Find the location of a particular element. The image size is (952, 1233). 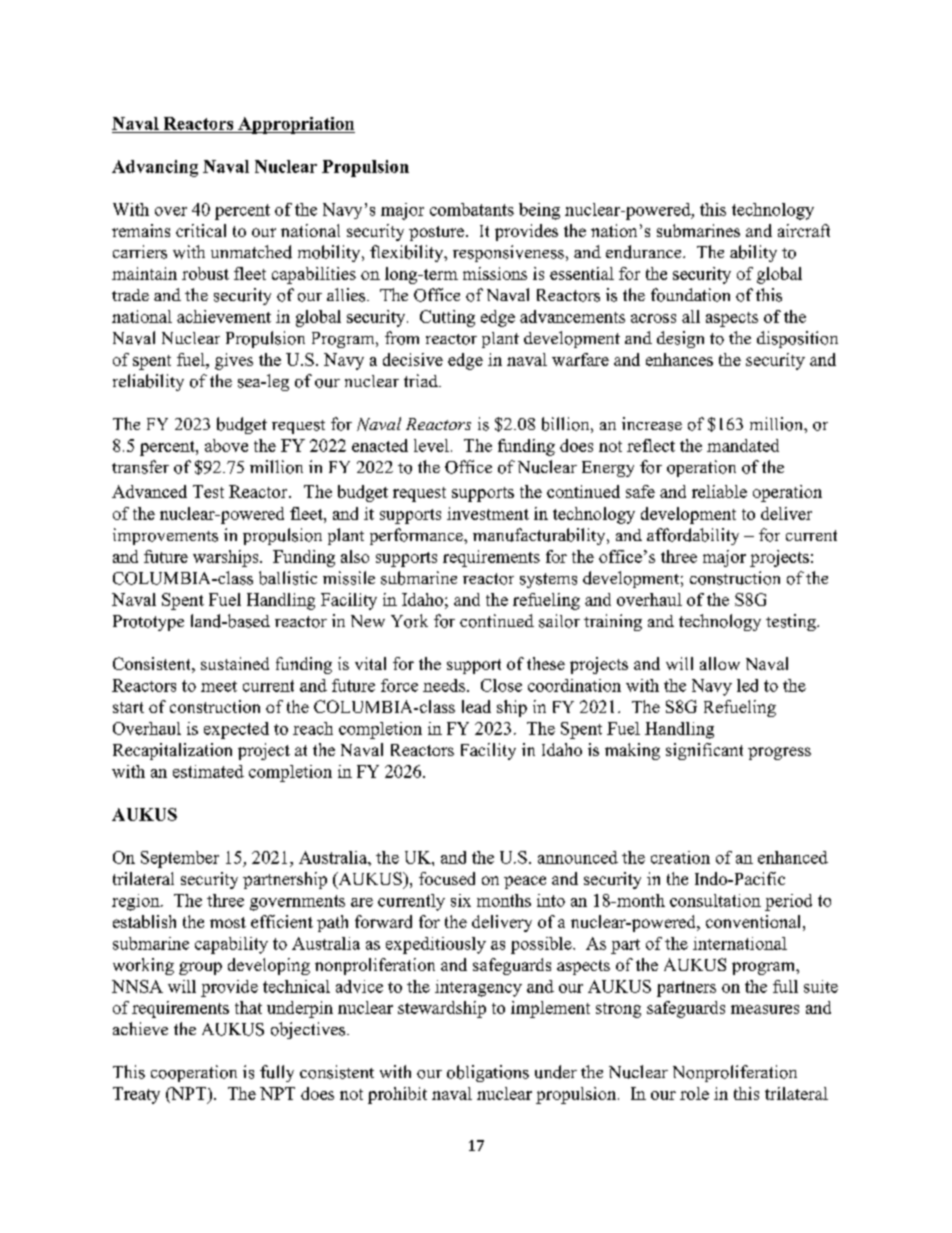

allow is located at coordinates (720, 663).
